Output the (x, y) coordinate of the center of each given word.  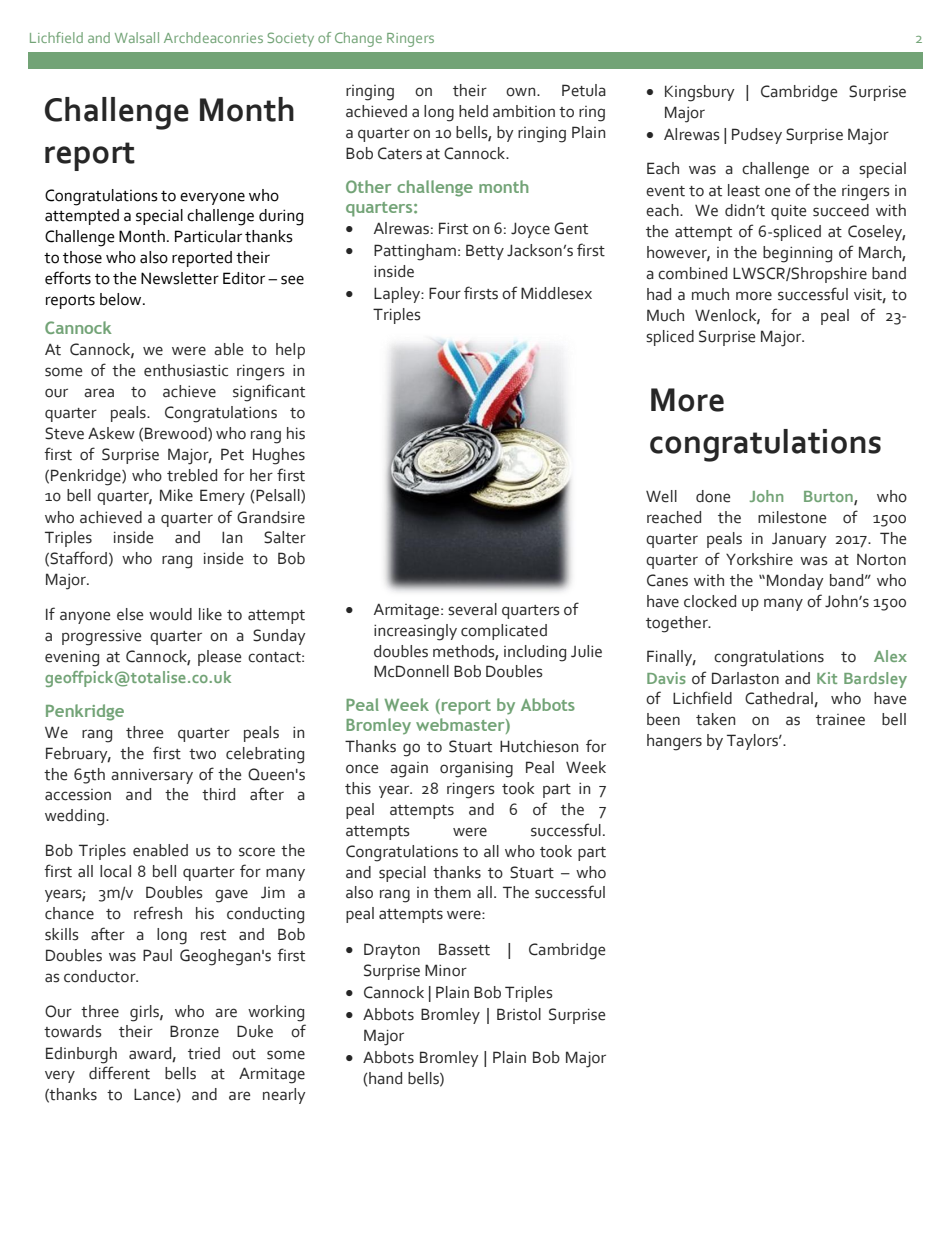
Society (291, 39)
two (202, 754)
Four (445, 293)
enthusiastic (186, 370)
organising (476, 769)
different (119, 1073)
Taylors (753, 742)
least (744, 190)
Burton (829, 498)
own (522, 92)
